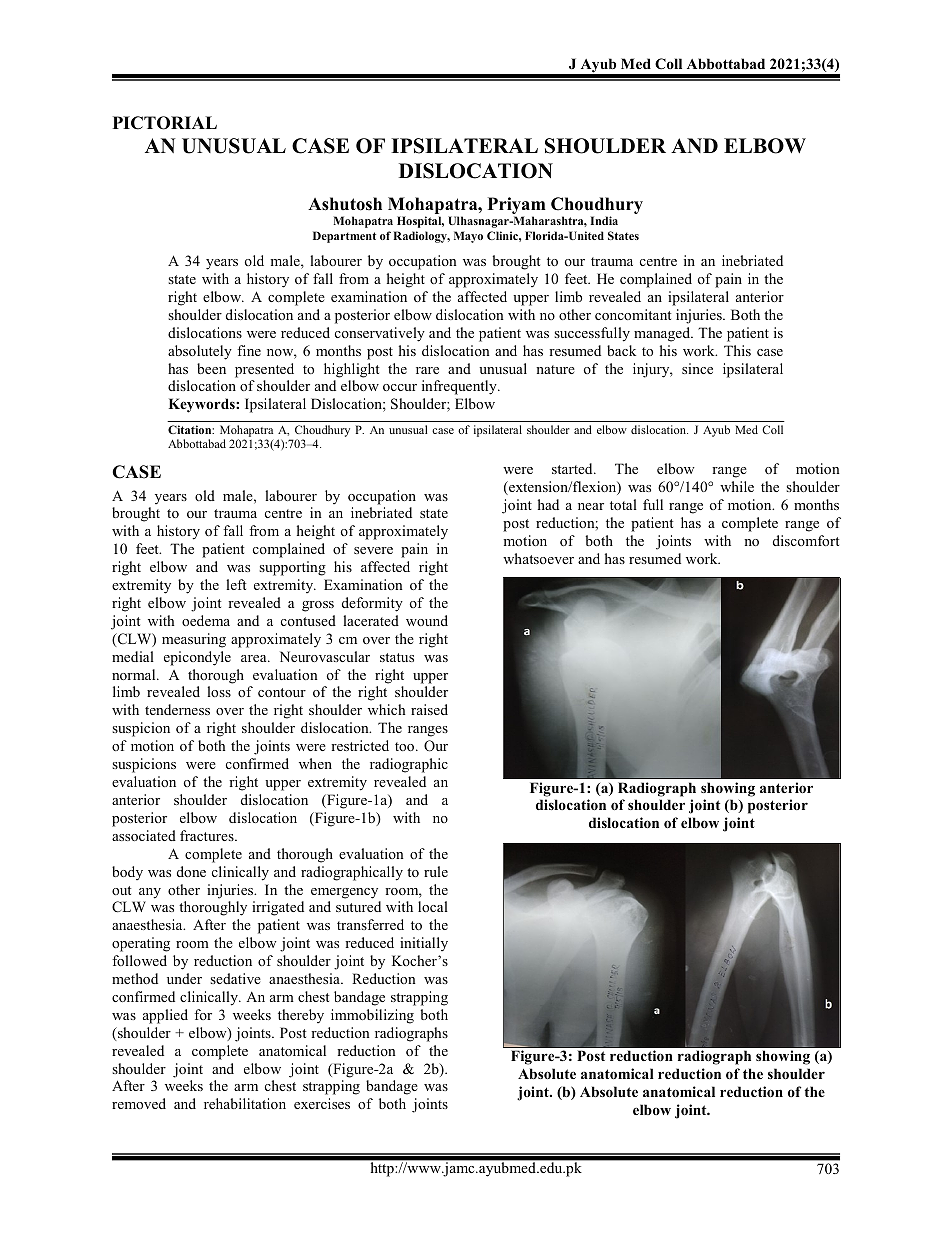 The height and width of the screenshot is (1233, 952). Describe the element at coordinates (165, 123) in the screenshot. I see `PICTORIAL` at that location.
